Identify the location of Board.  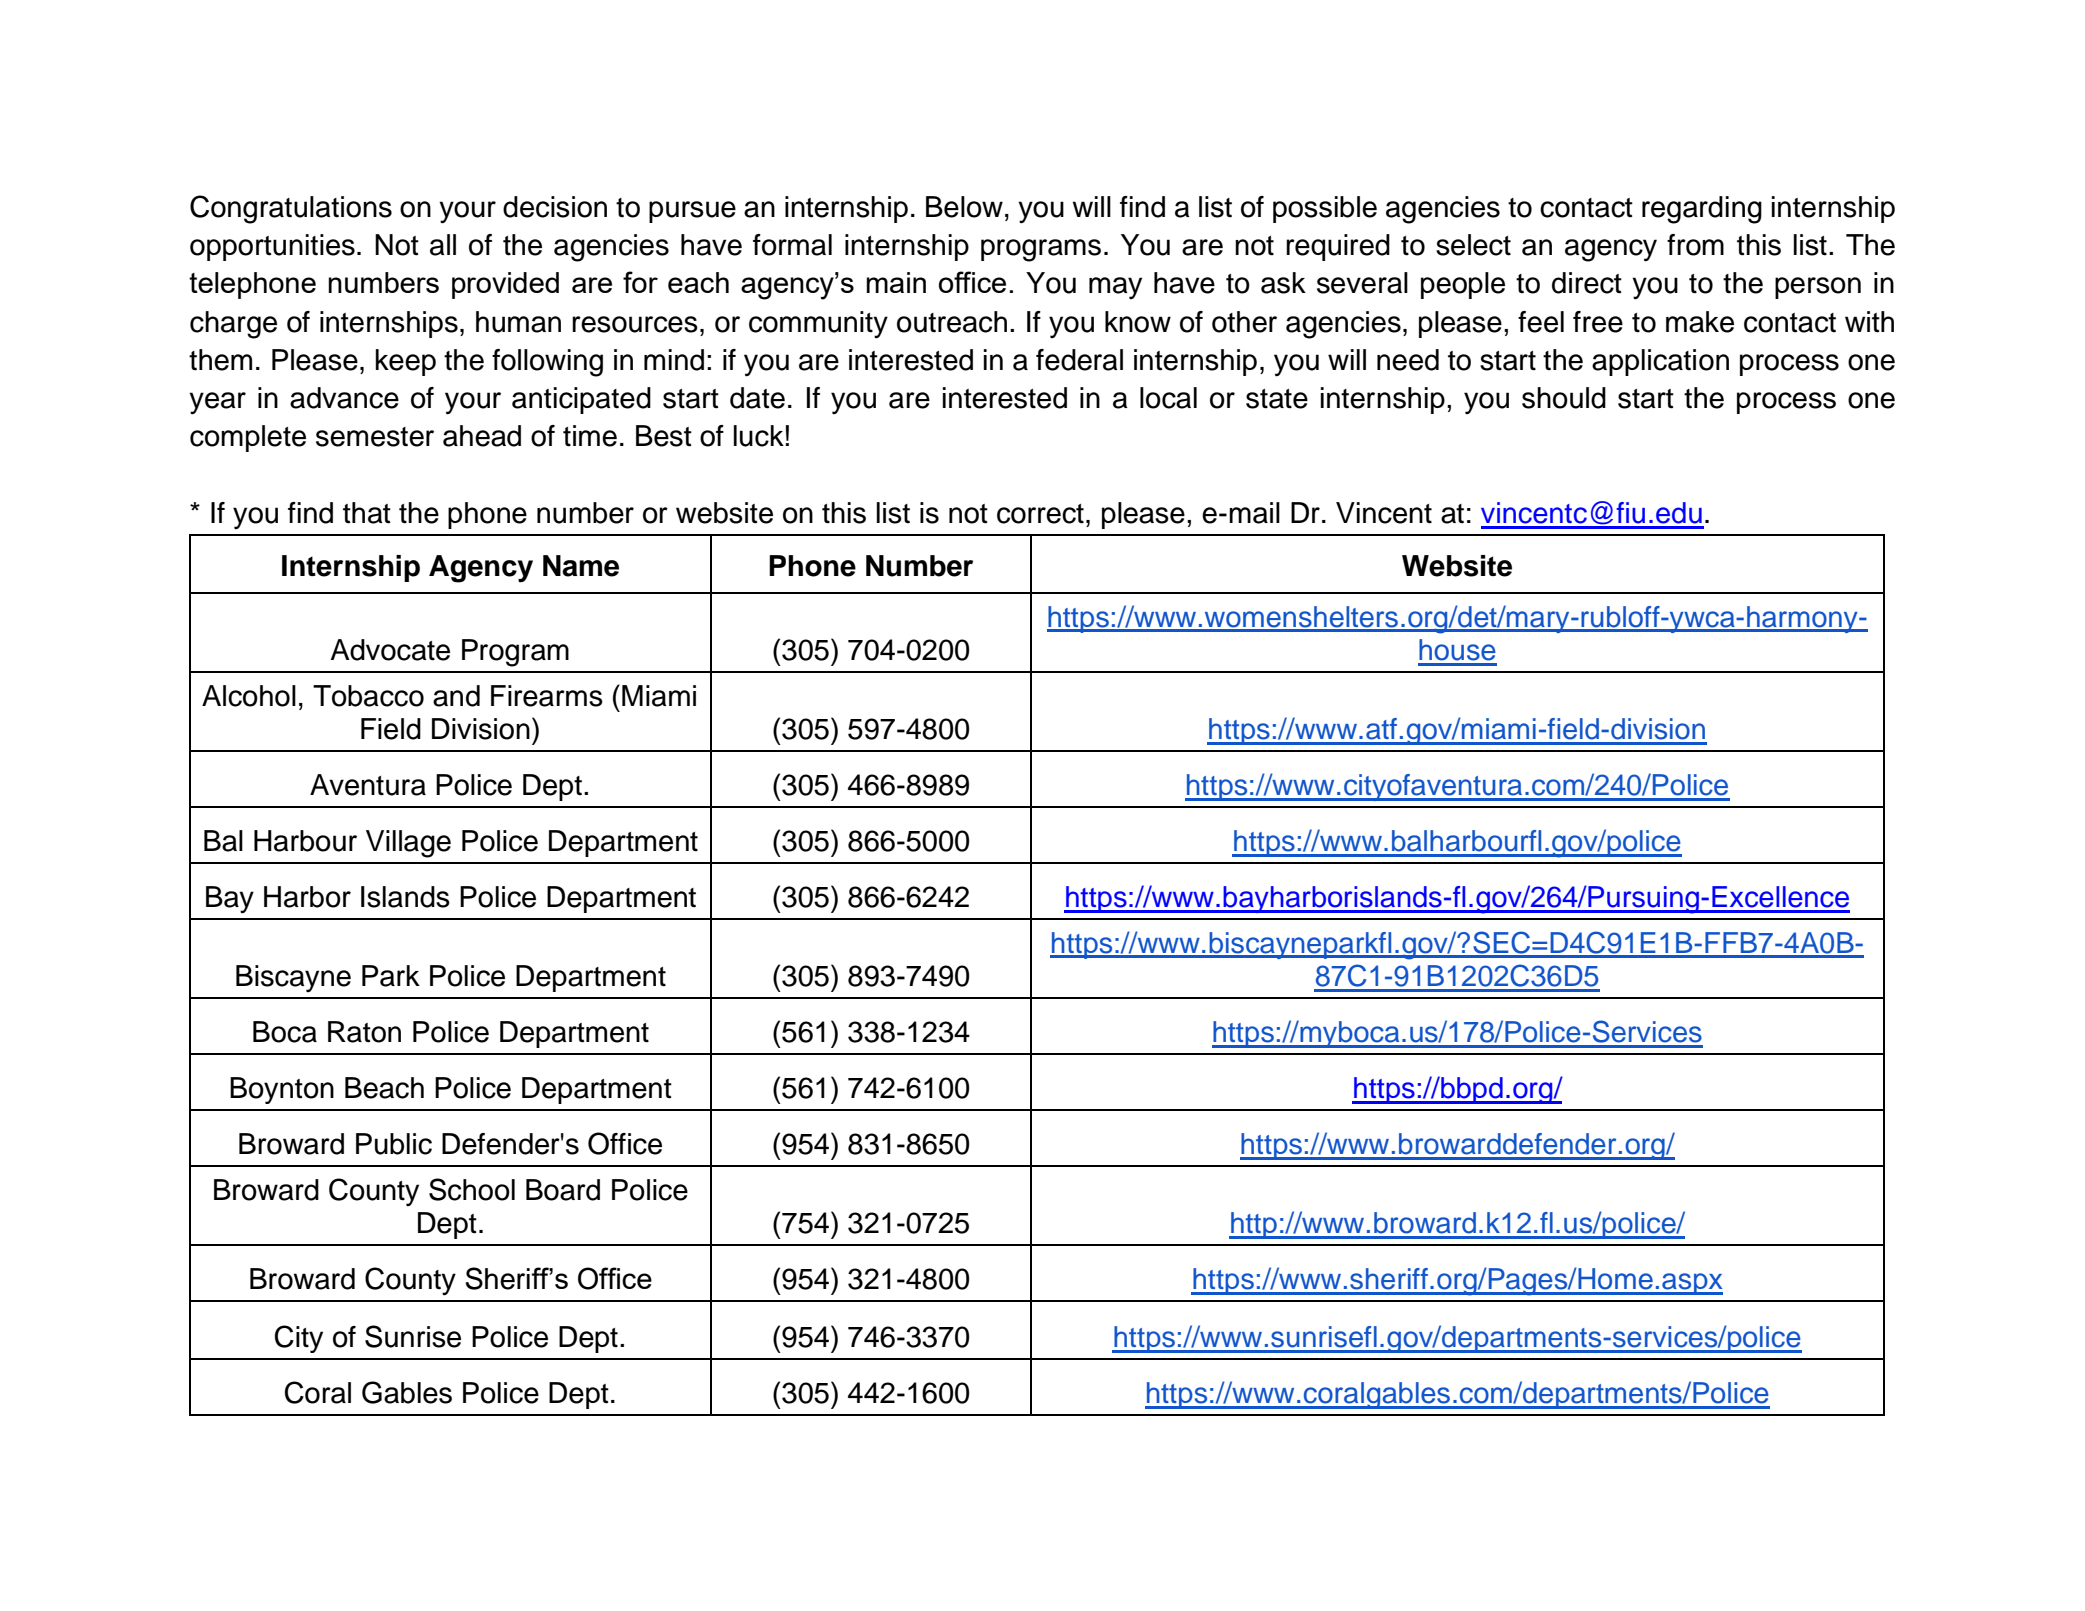
(563, 1190).
